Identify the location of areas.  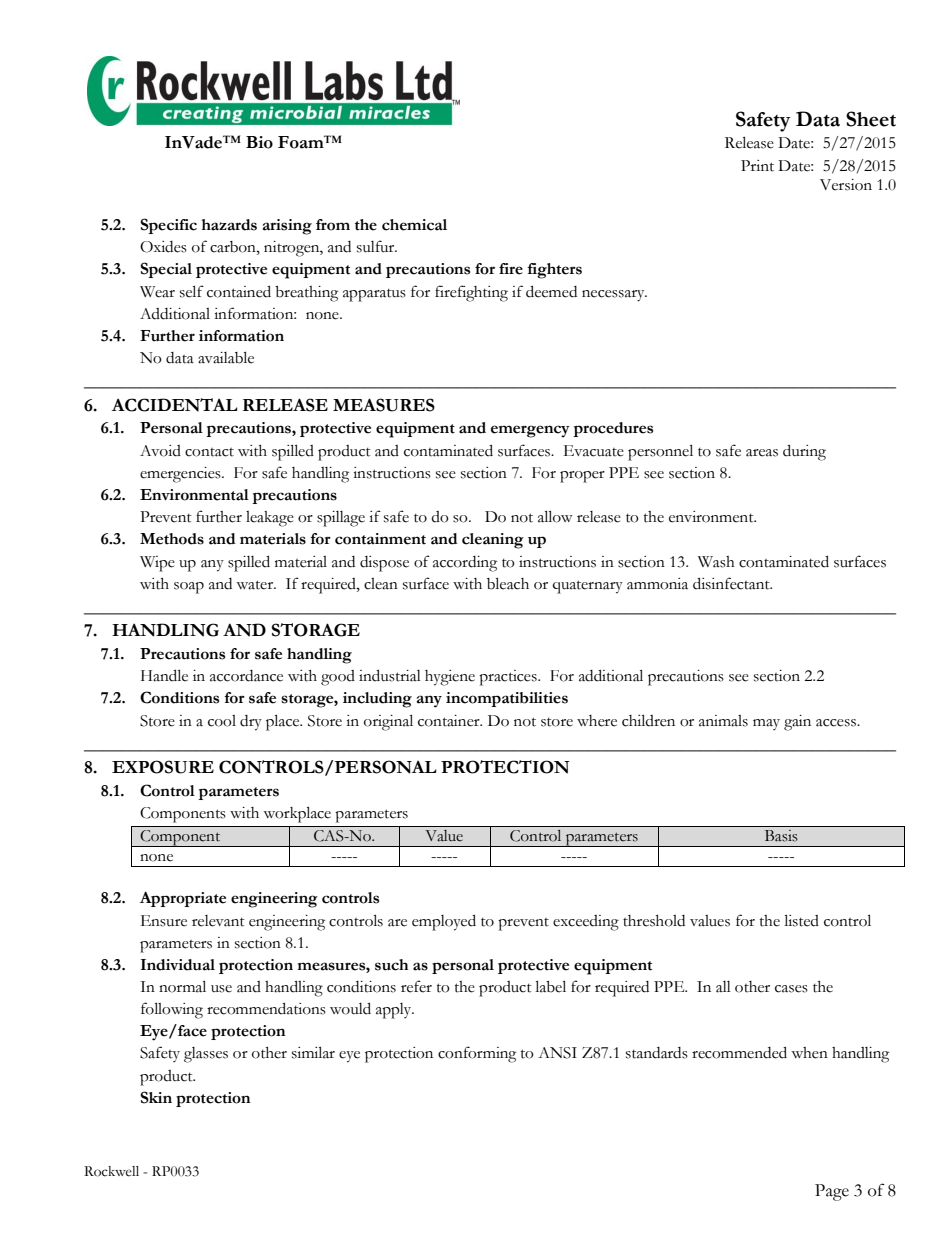
(762, 453).
